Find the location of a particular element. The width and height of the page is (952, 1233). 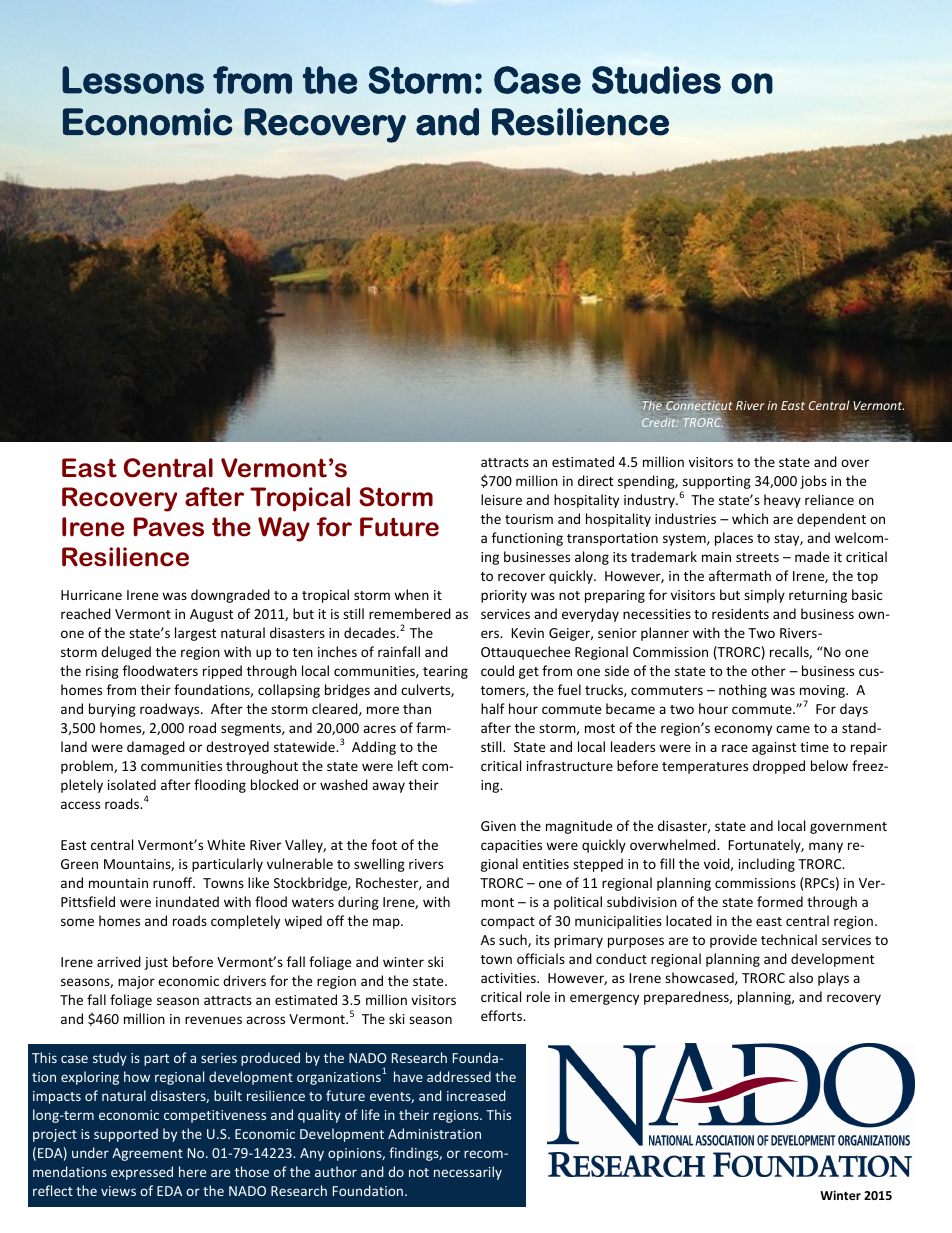

jobs is located at coordinates (813, 482).
